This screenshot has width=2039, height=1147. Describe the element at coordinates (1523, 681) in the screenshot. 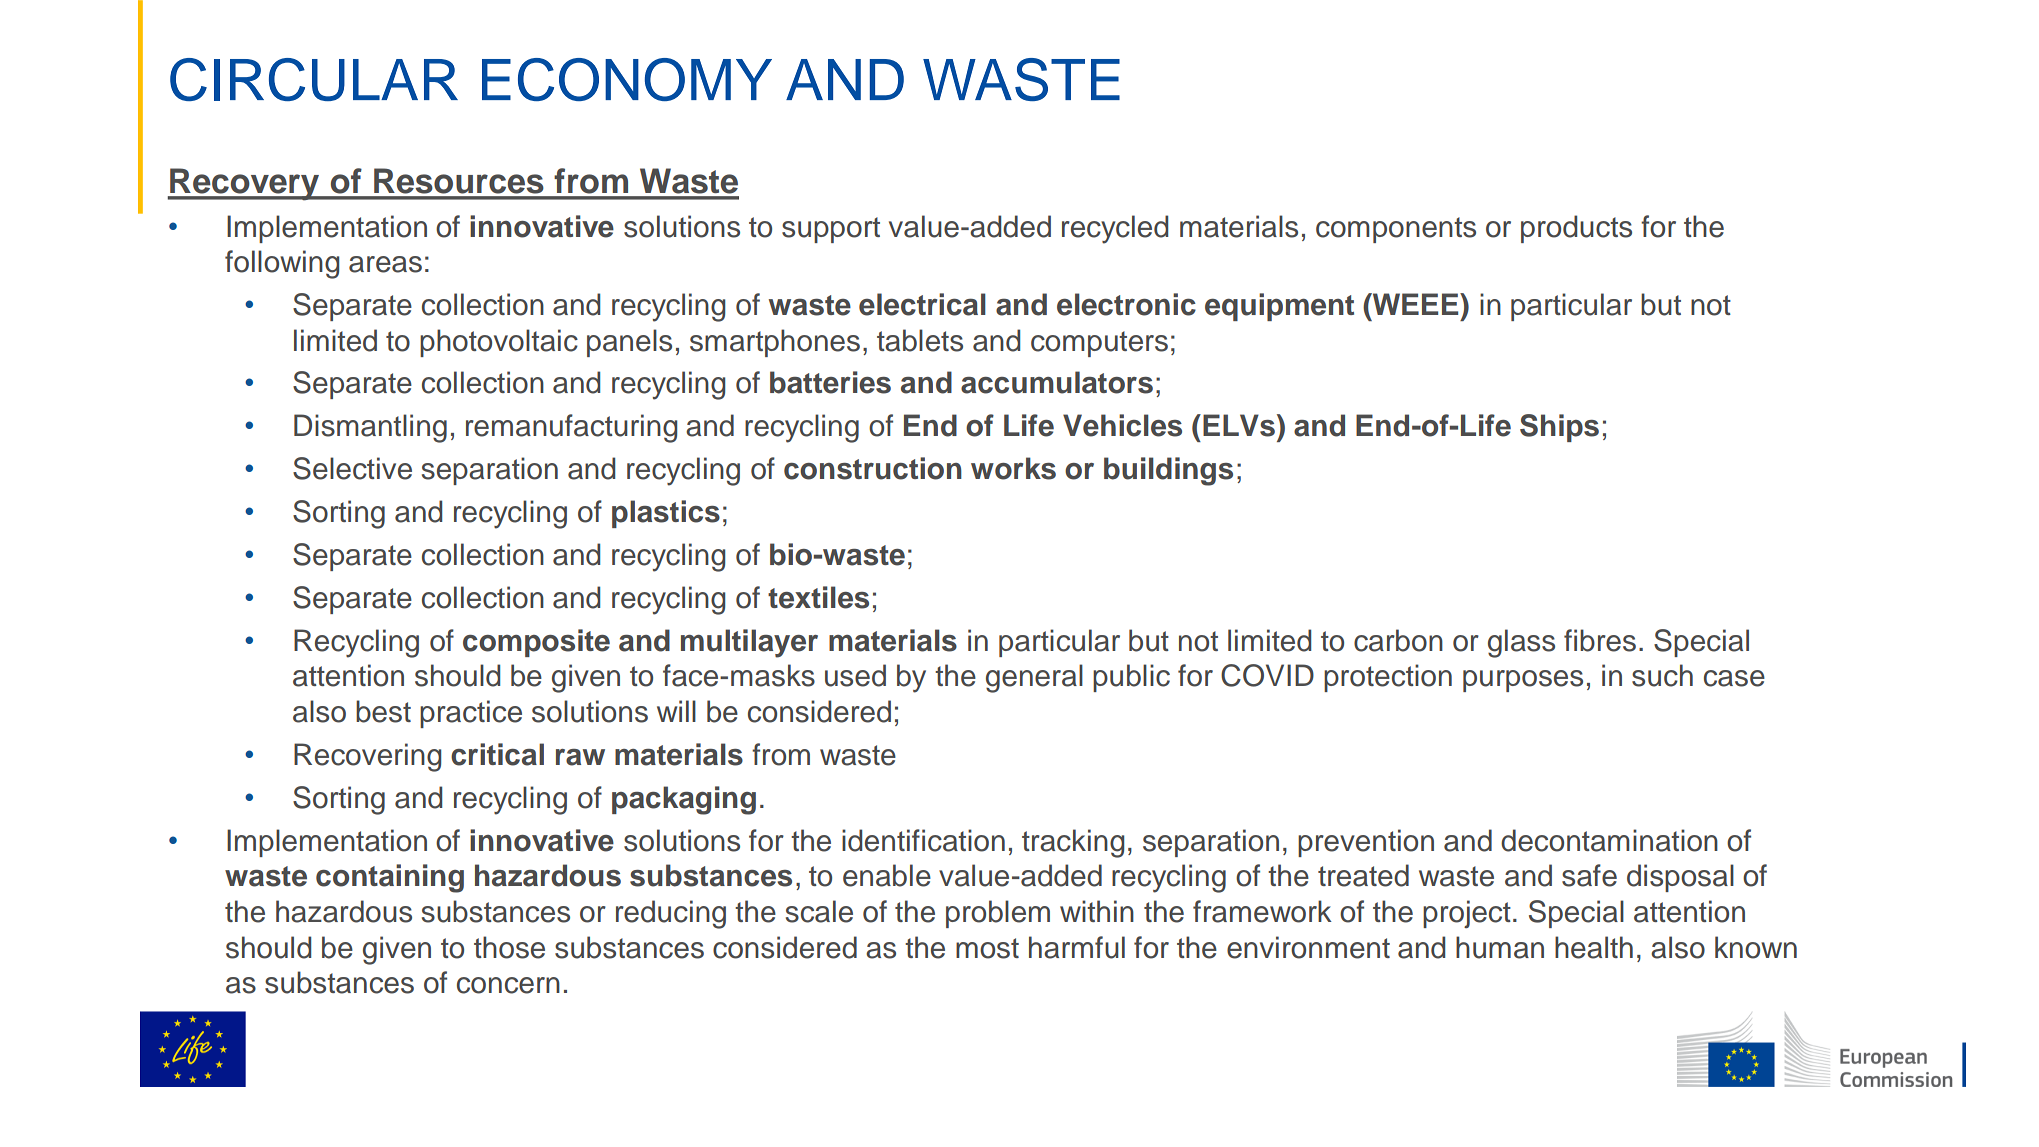

I see `purposes` at that location.
